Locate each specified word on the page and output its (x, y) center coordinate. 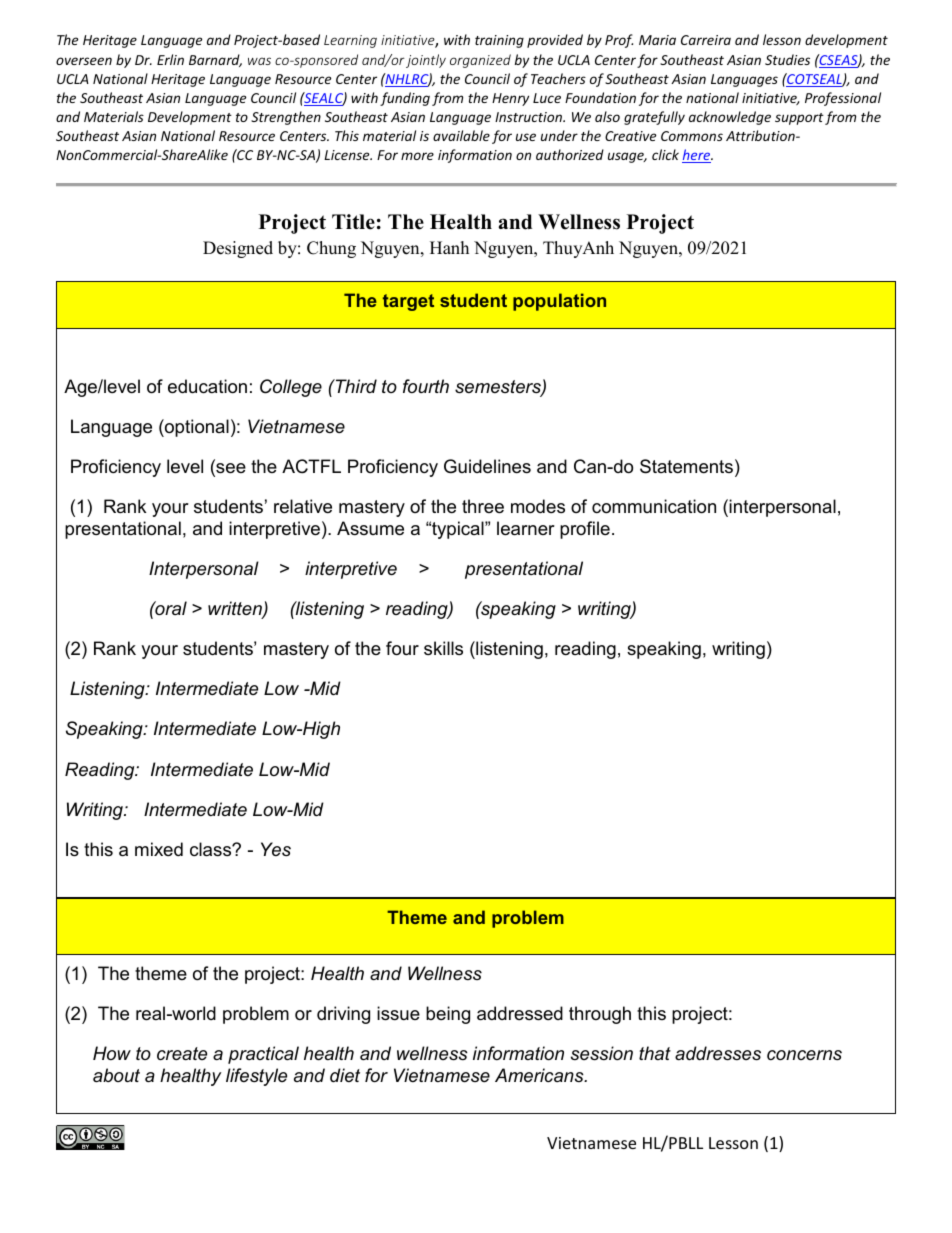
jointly (426, 61)
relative (303, 506)
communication (654, 506)
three (483, 506)
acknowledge (730, 118)
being (448, 1015)
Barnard (215, 60)
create (182, 1054)
